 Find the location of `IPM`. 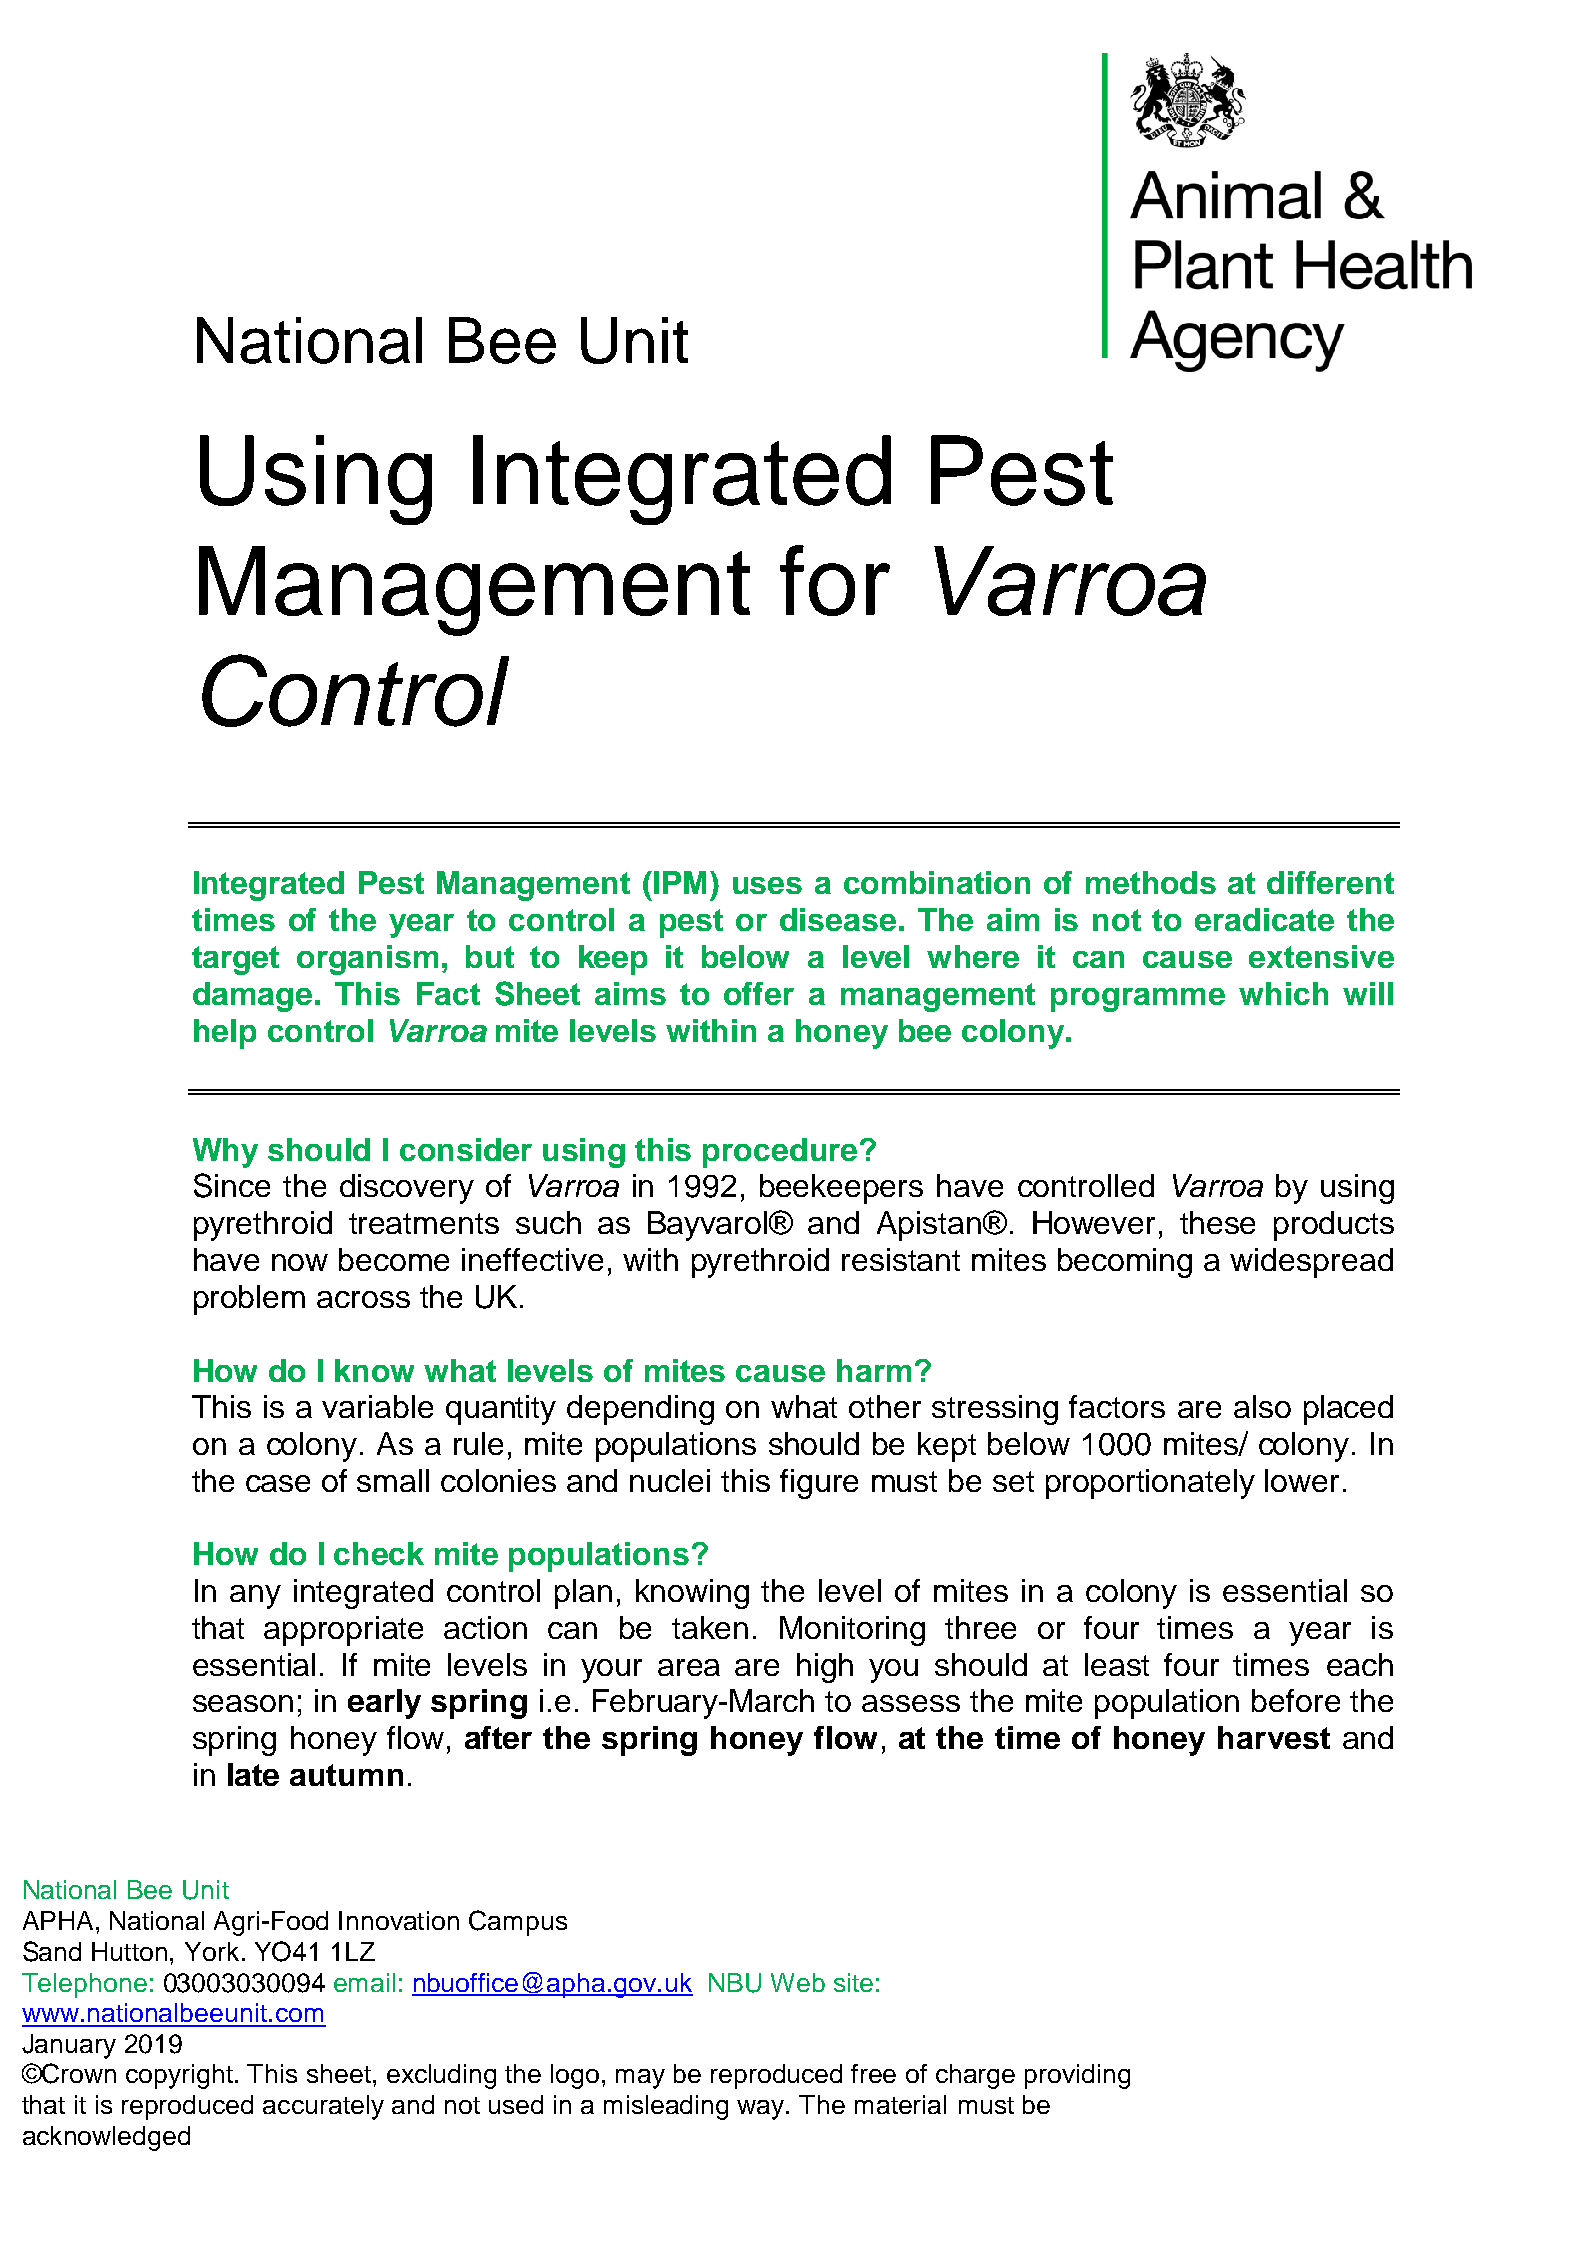

IPM is located at coordinates (680, 882).
